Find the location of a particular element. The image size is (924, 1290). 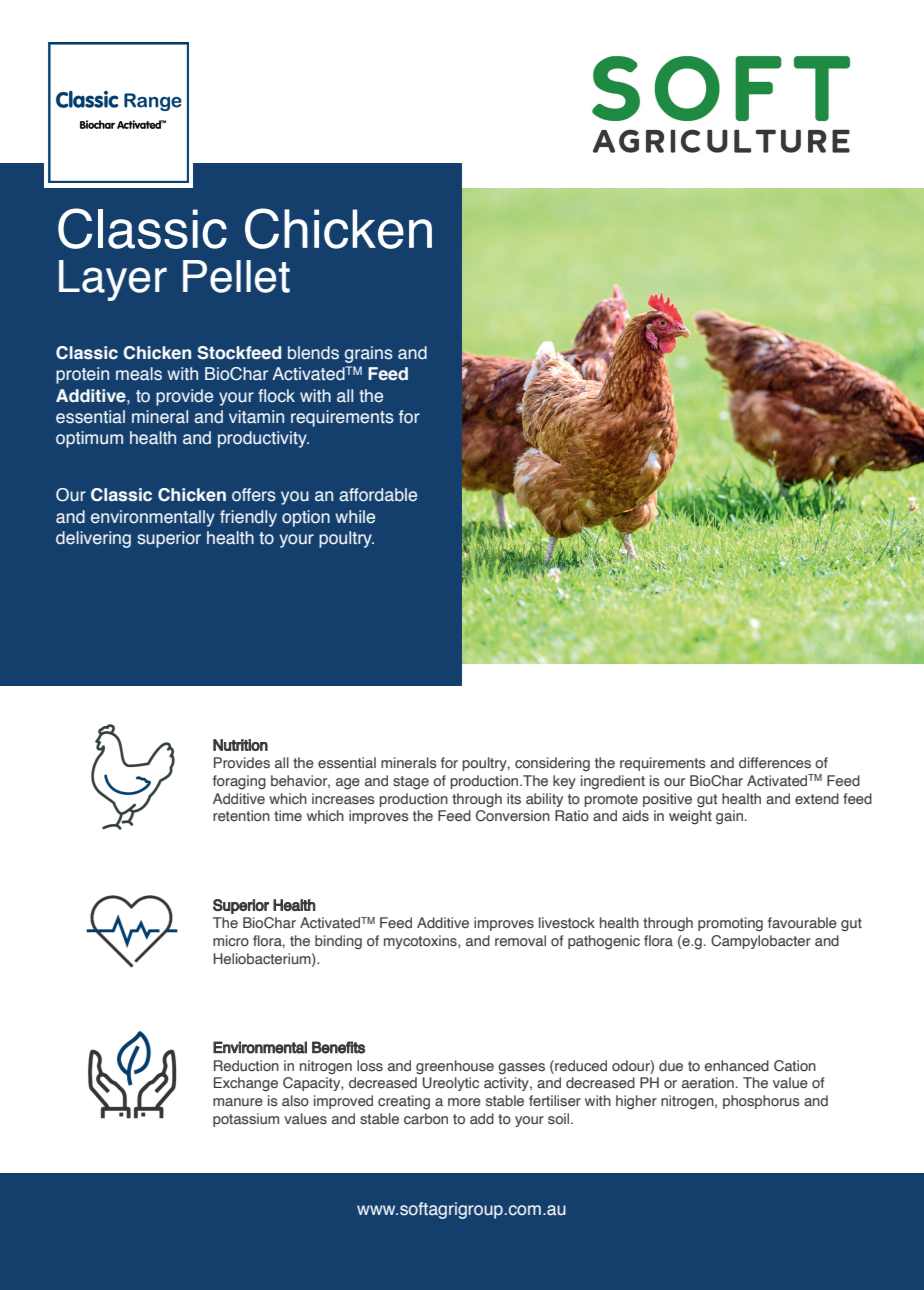

differences is located at coordinates (775, 763).
